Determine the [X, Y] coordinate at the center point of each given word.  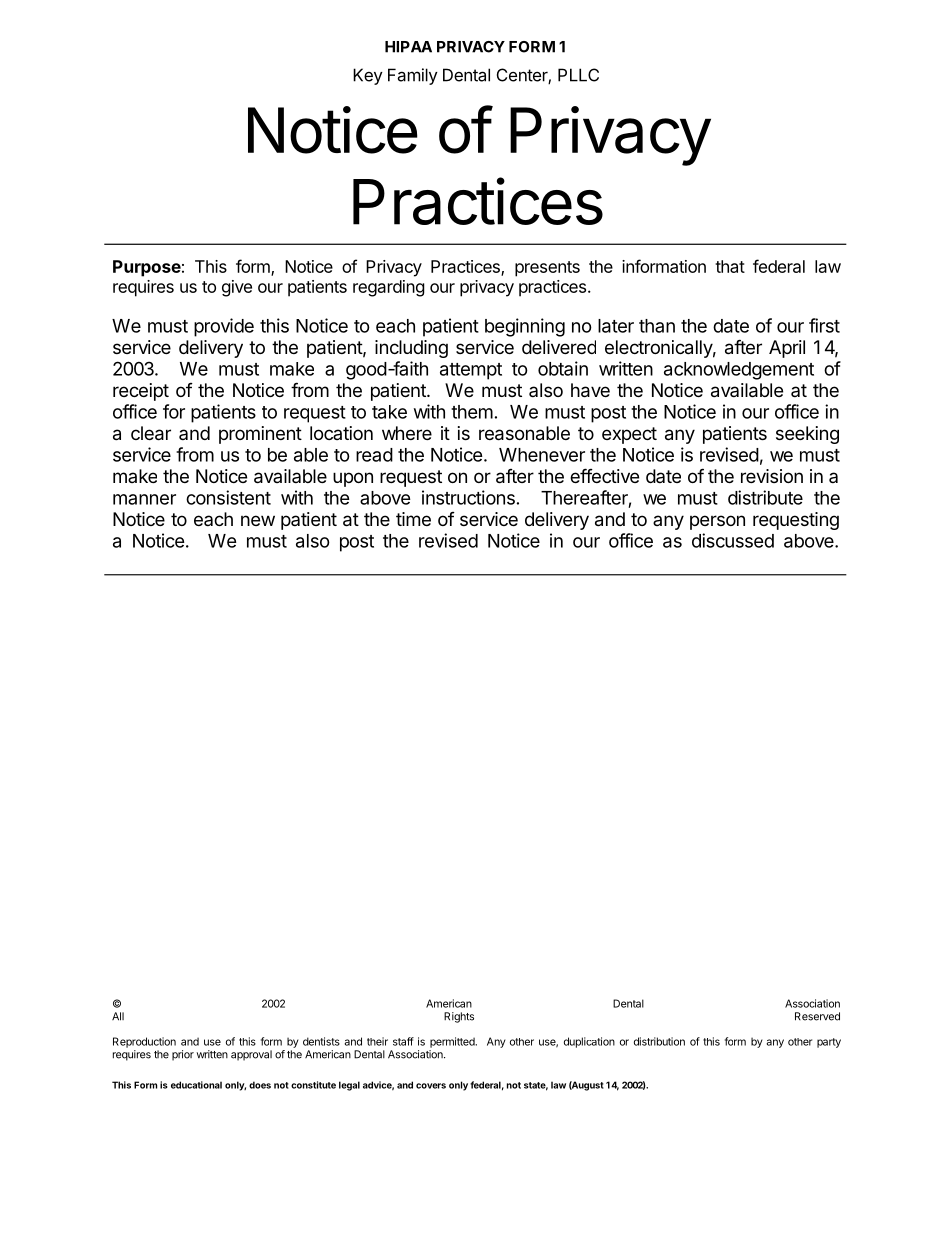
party [829, 1043]
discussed [733, 540]
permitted [453, 1042]
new [258, 520]
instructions [468, 497]
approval [251, 1055]
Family [413, 76]
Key [368, 76]
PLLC [578, 75]
